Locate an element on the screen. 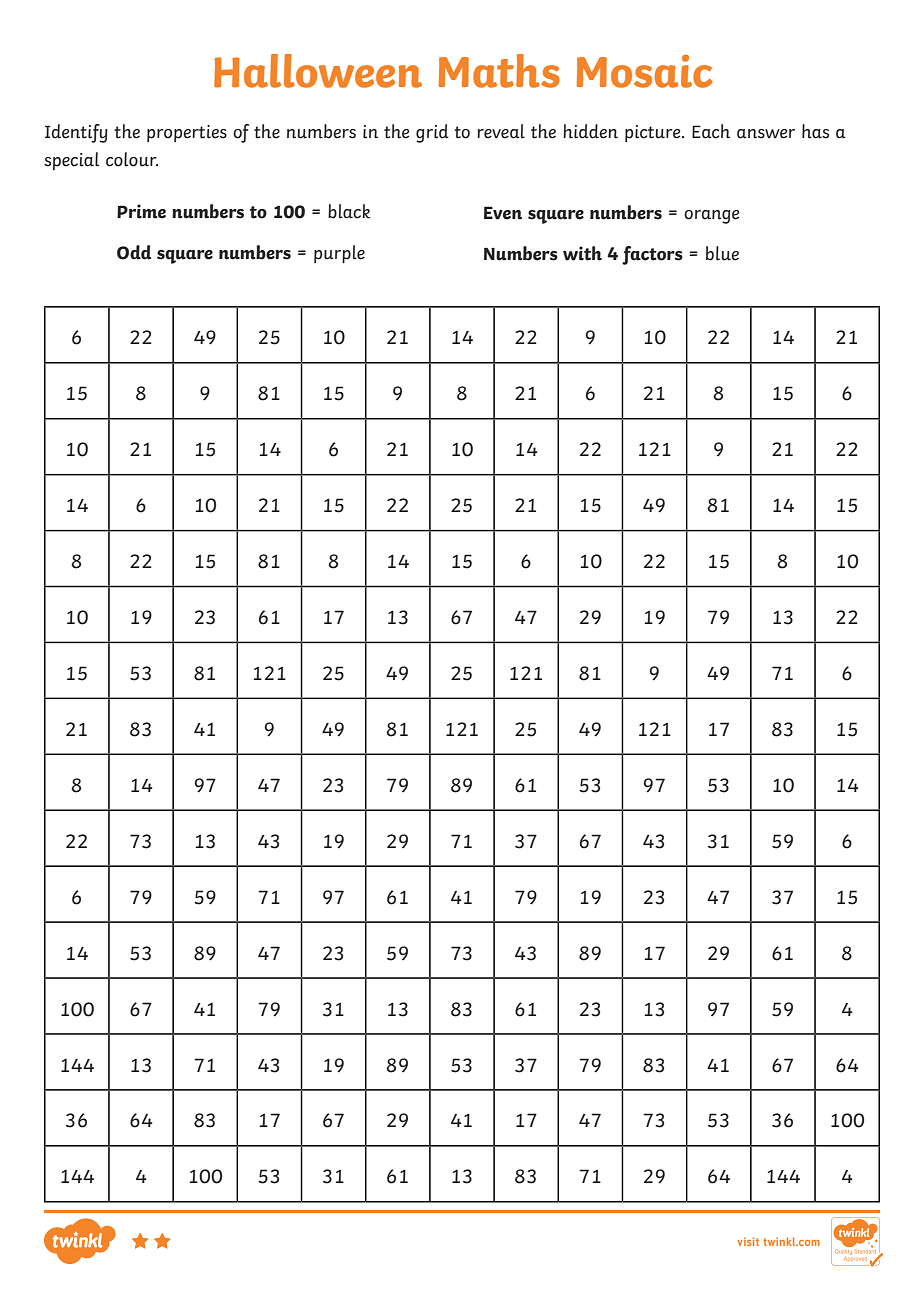  with is located at coordinates (582, 253).
